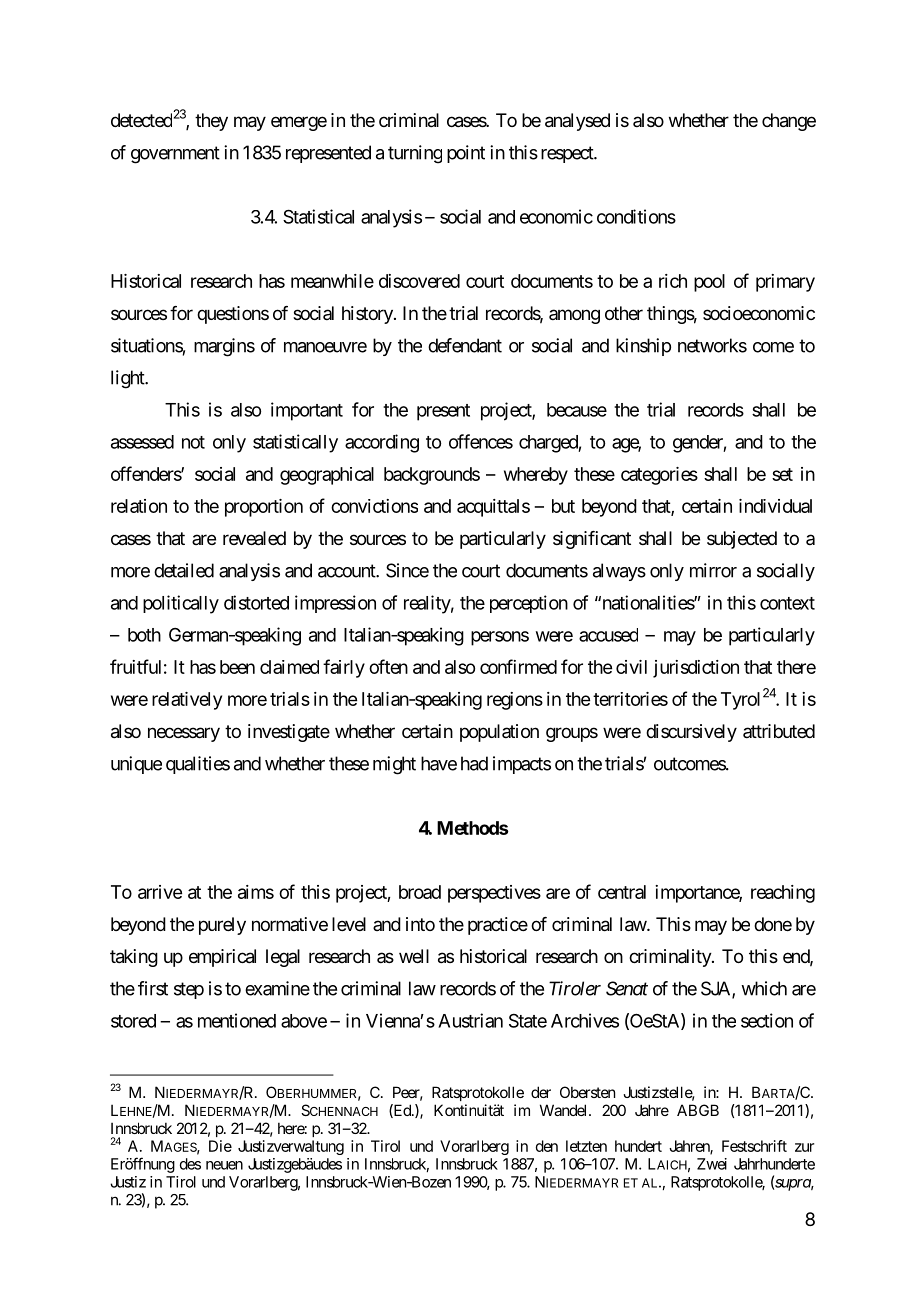 Image resolution: width=924 pixels, height=1308 pixels. I want to click on jurisdiction, so click(696, 669).
